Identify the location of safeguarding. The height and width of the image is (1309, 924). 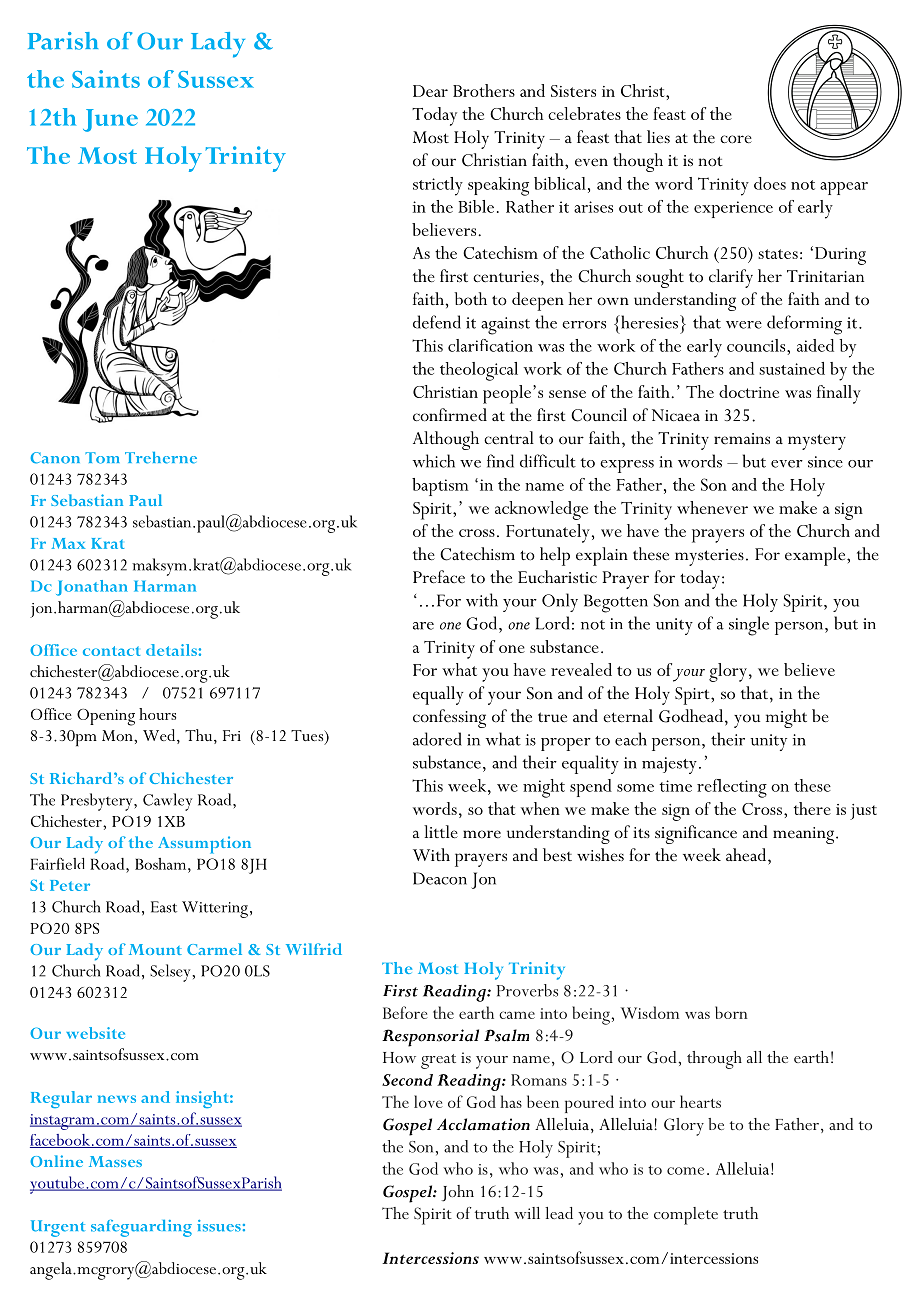
(141, 1228).
